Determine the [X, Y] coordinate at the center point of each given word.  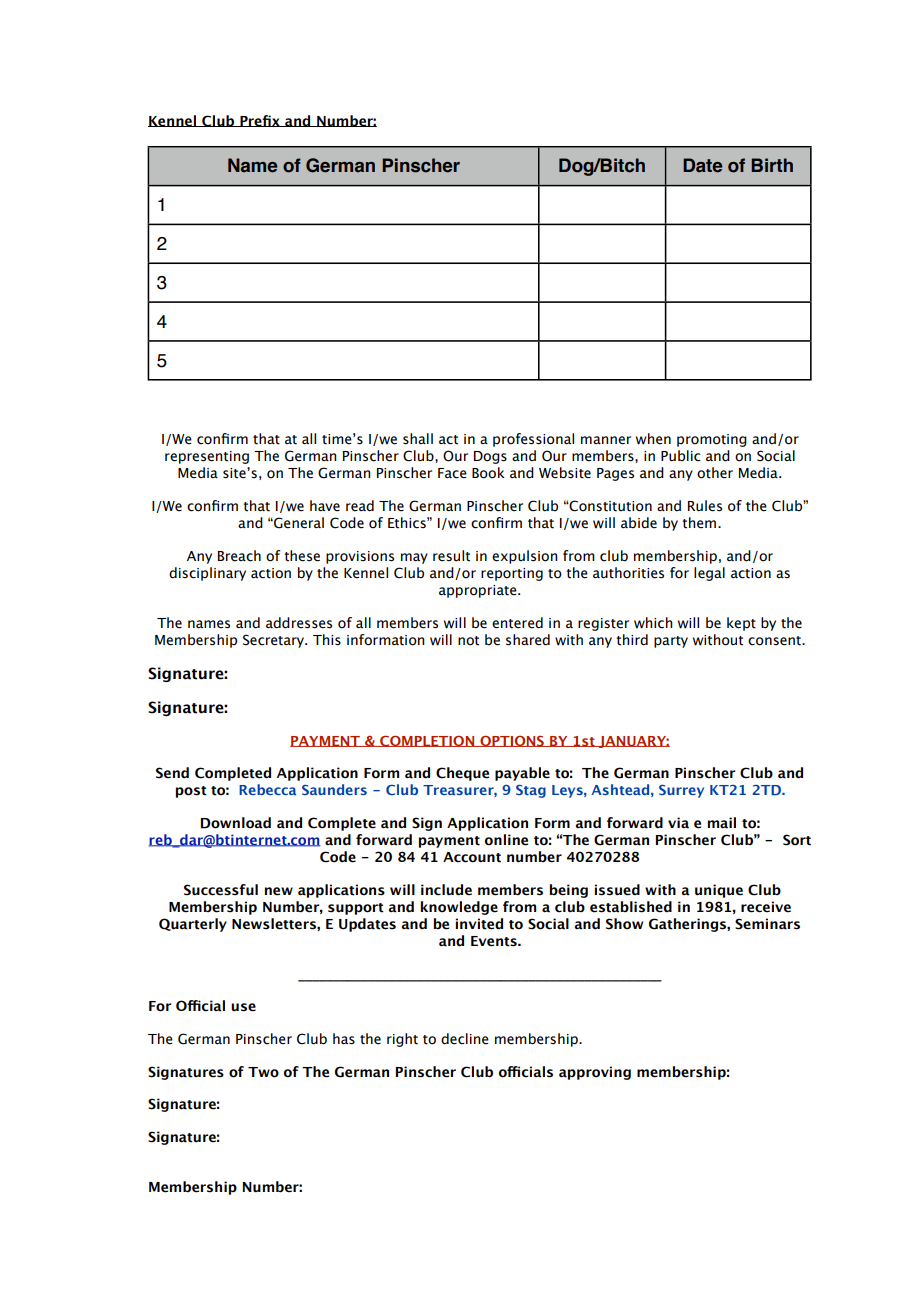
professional [533, 440]
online [506, 840]
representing [207, 457]
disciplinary [207, 574]
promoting [712, 440]
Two [263, 1072]
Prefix [260, 121]
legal [709, 574]
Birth [772, 165]
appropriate [479, 591]
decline [465, 1039]
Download [236, 823]
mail [722, 823]
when [653, 439]
